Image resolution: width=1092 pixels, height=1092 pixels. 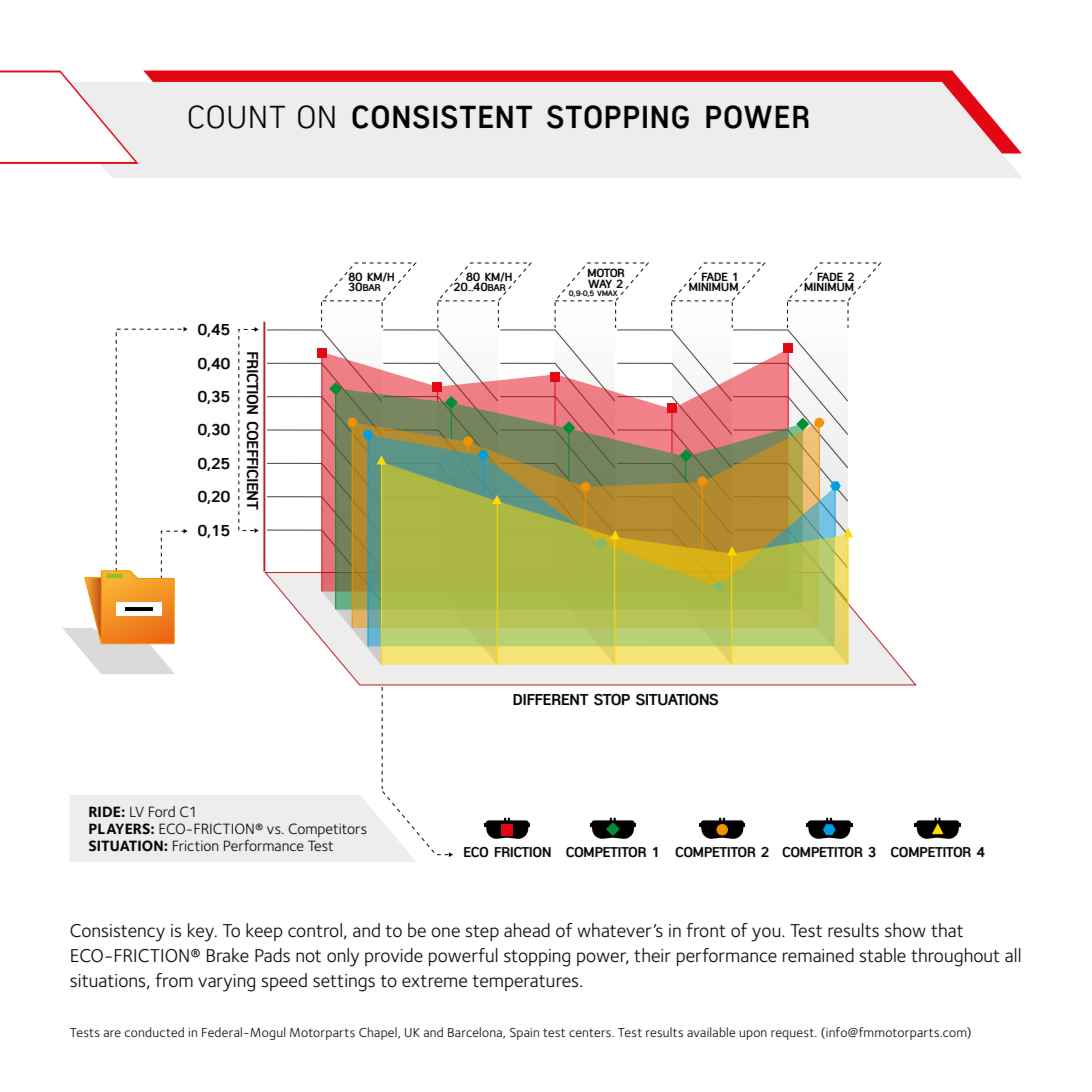 I want to click on DIFFERENT, so click(x=551, y=699).
